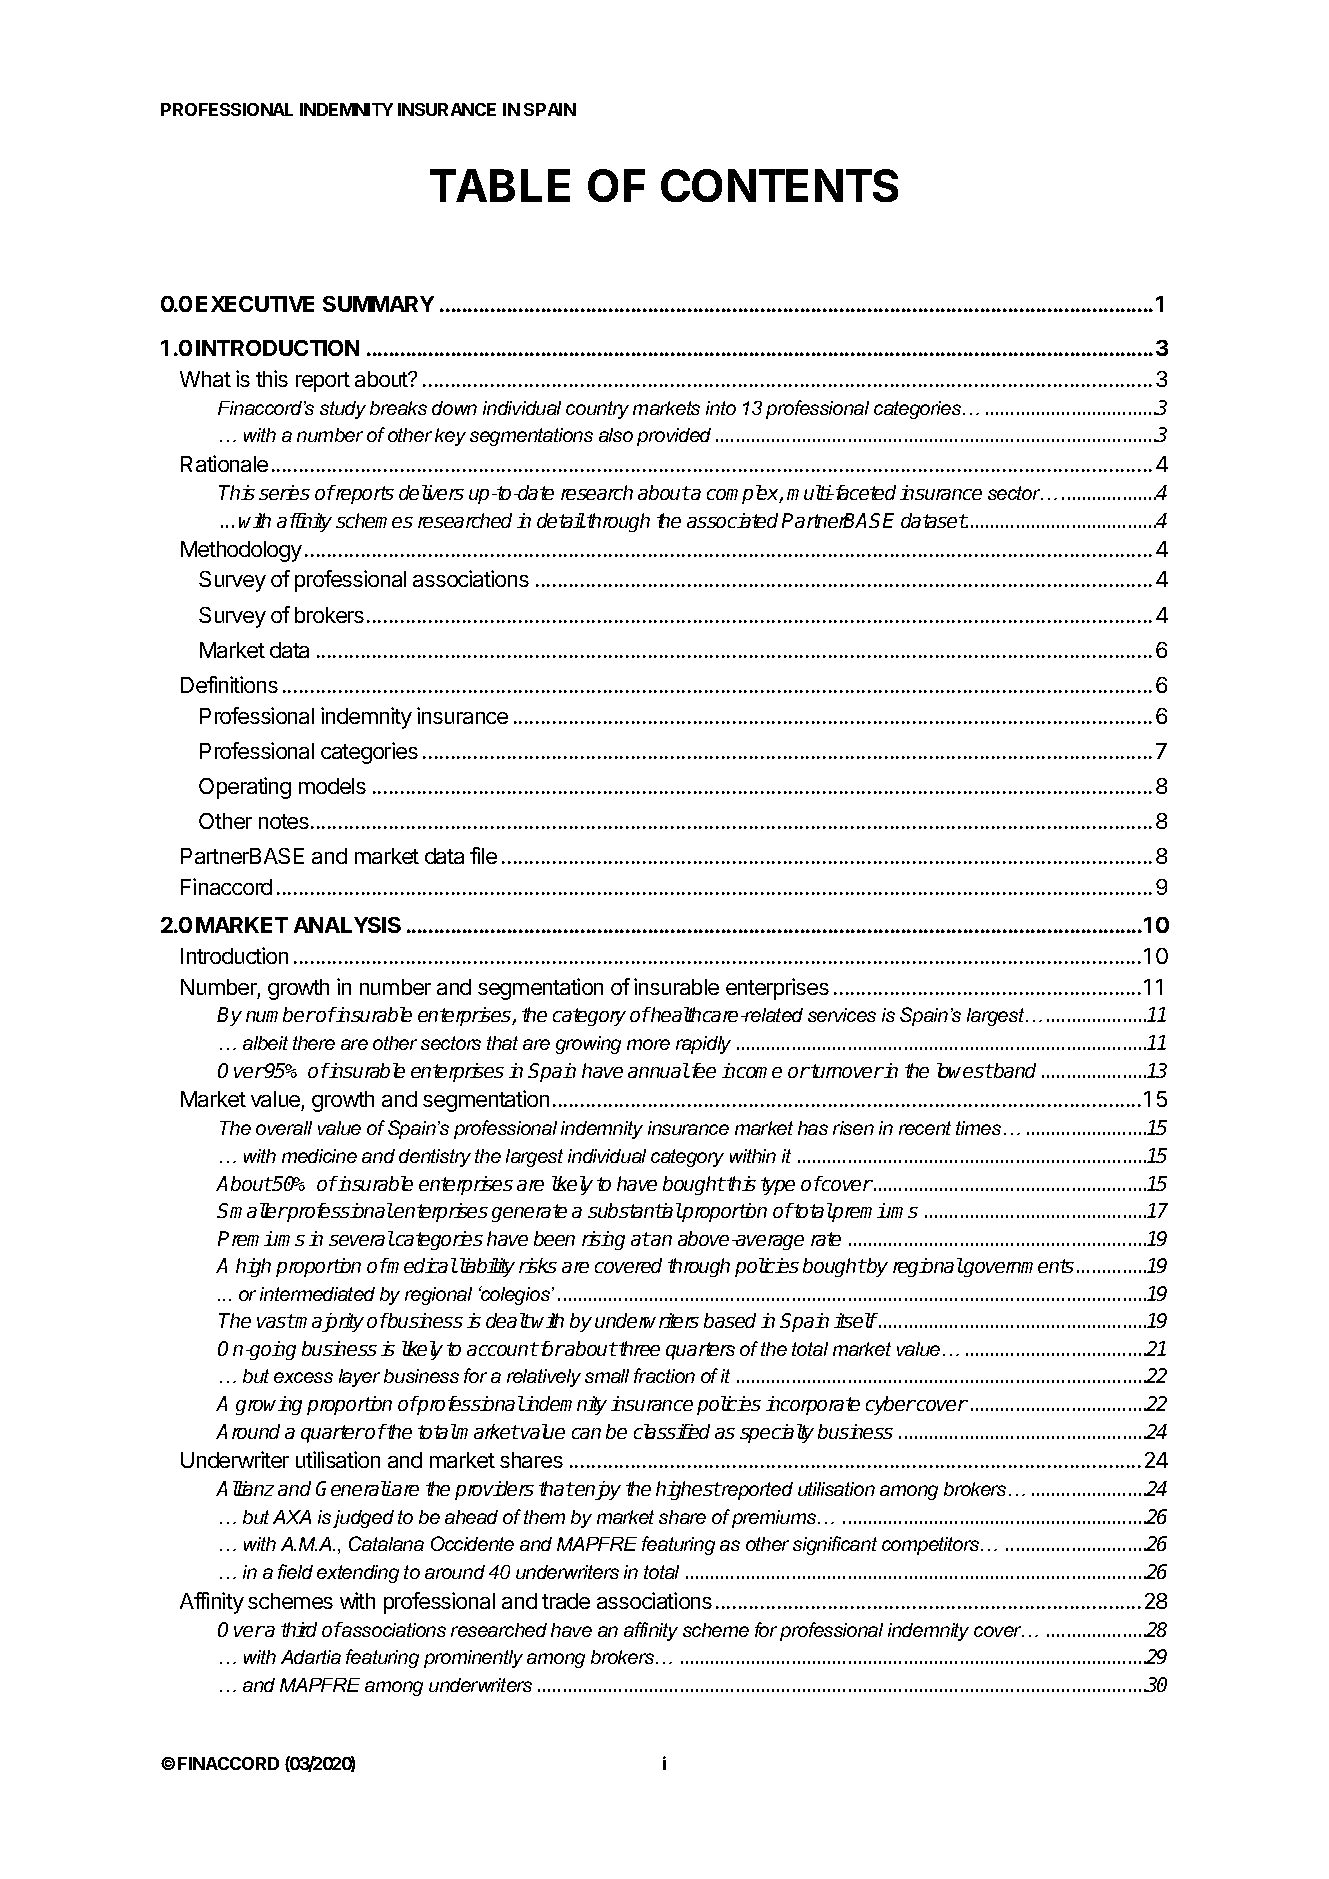 This screenshot has width=1329, height=1879. Describe the element at coordinates (732, 520) in the screenshot. I see `associated` at that location.
